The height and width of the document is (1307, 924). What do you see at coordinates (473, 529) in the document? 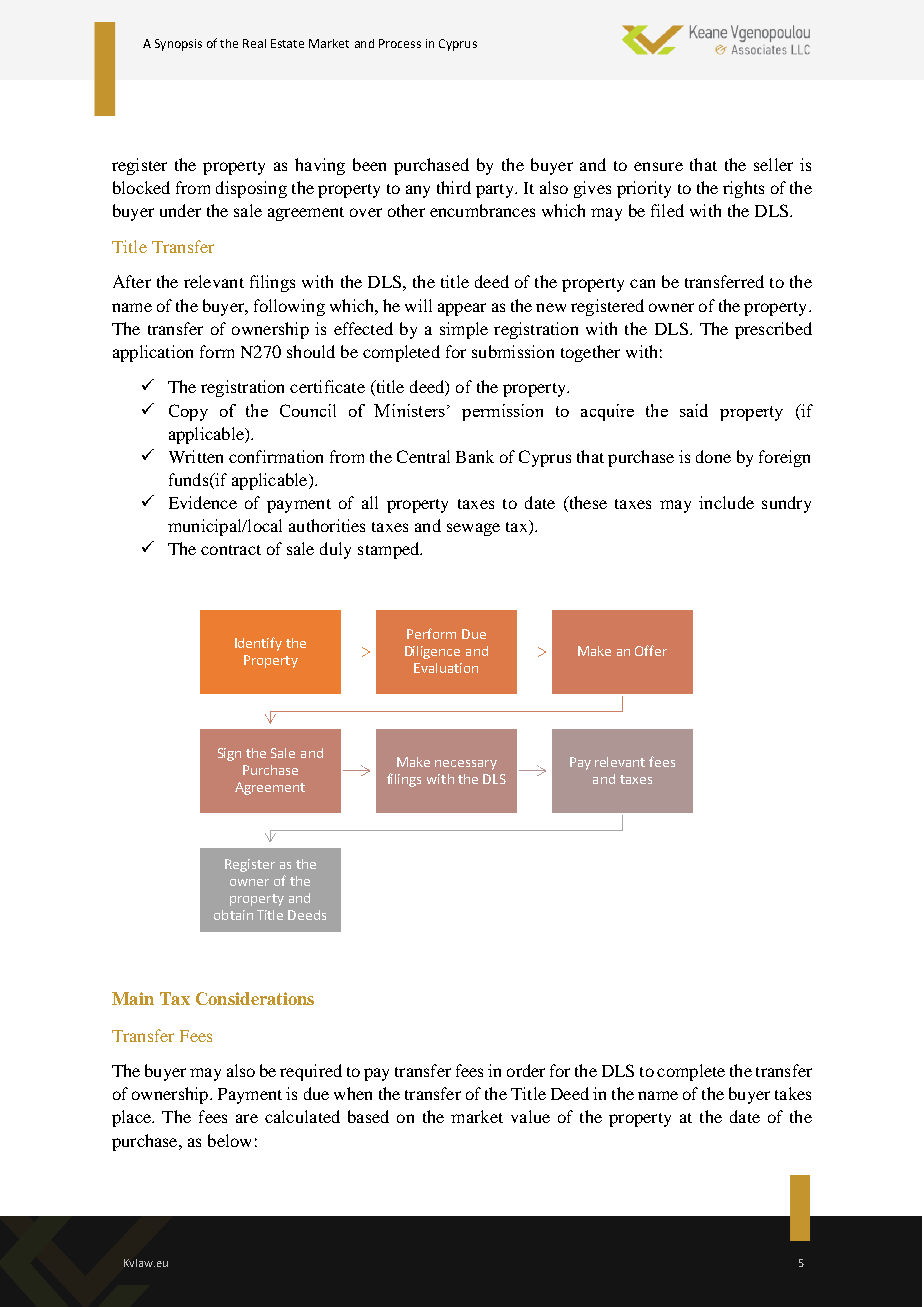
I see `sewage` at bounding box center [473, 529].
